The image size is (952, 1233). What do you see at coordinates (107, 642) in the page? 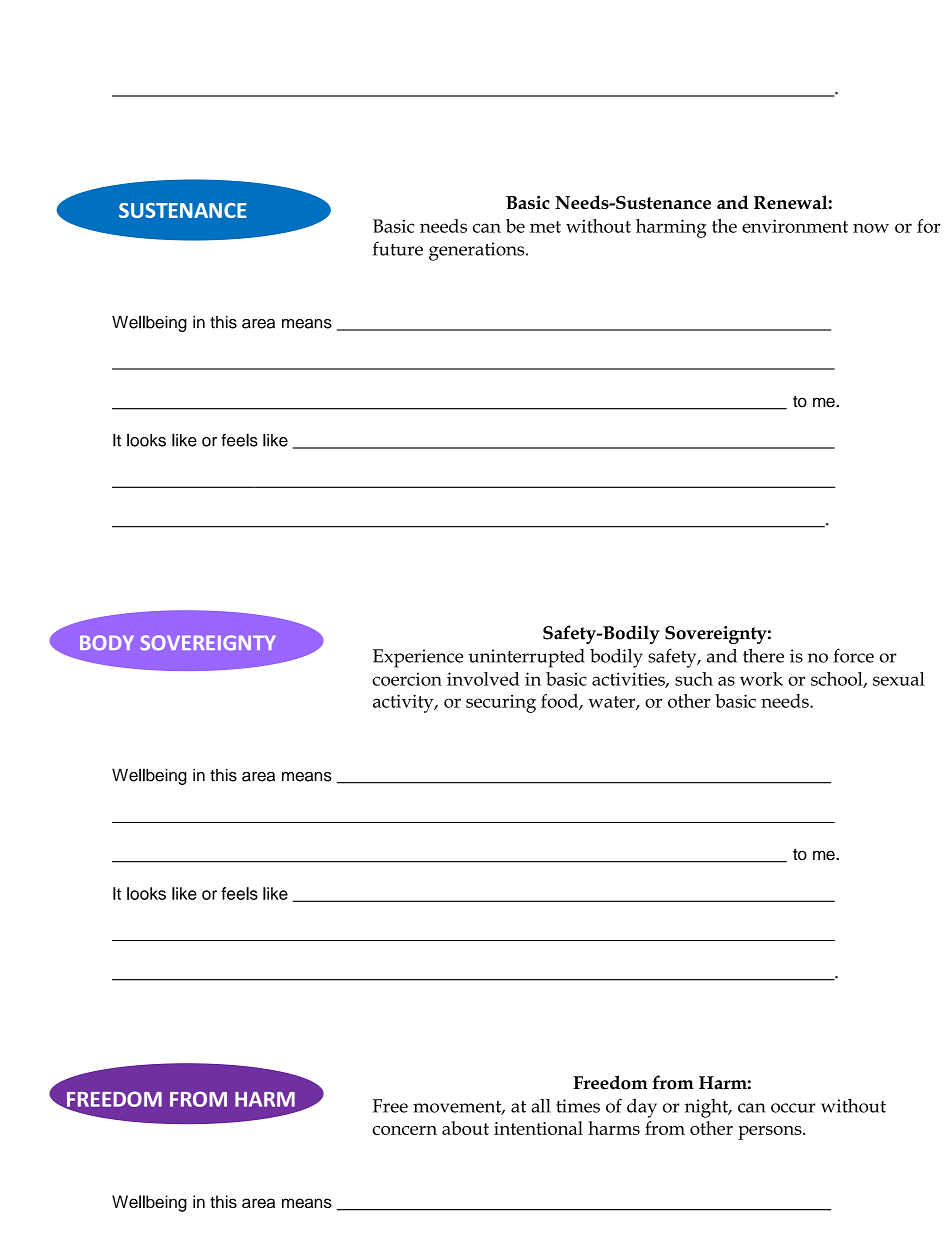
I see `BODY` at bounding box center [107, 642].
